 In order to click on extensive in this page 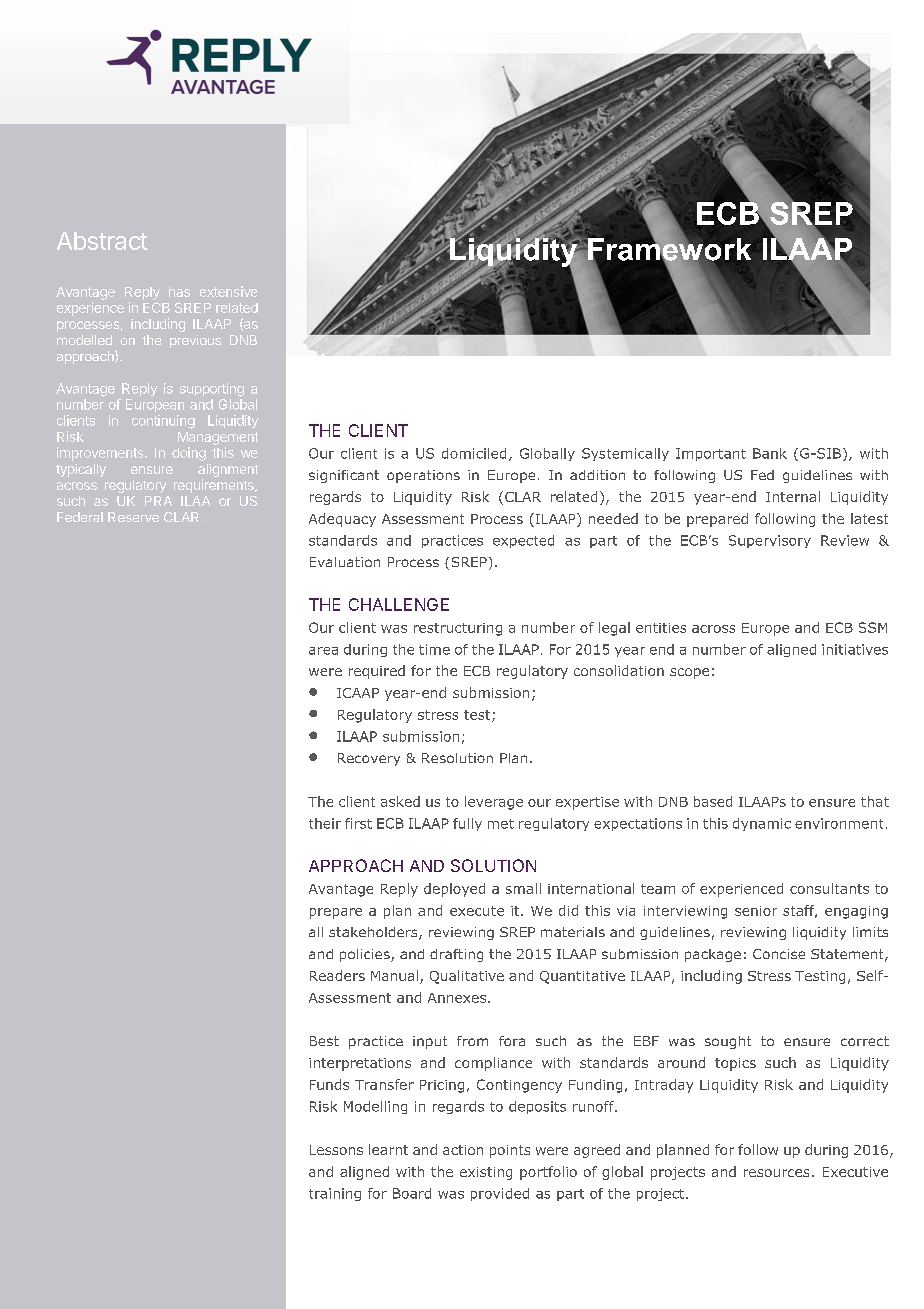, I will do `click(228, 291)`.
